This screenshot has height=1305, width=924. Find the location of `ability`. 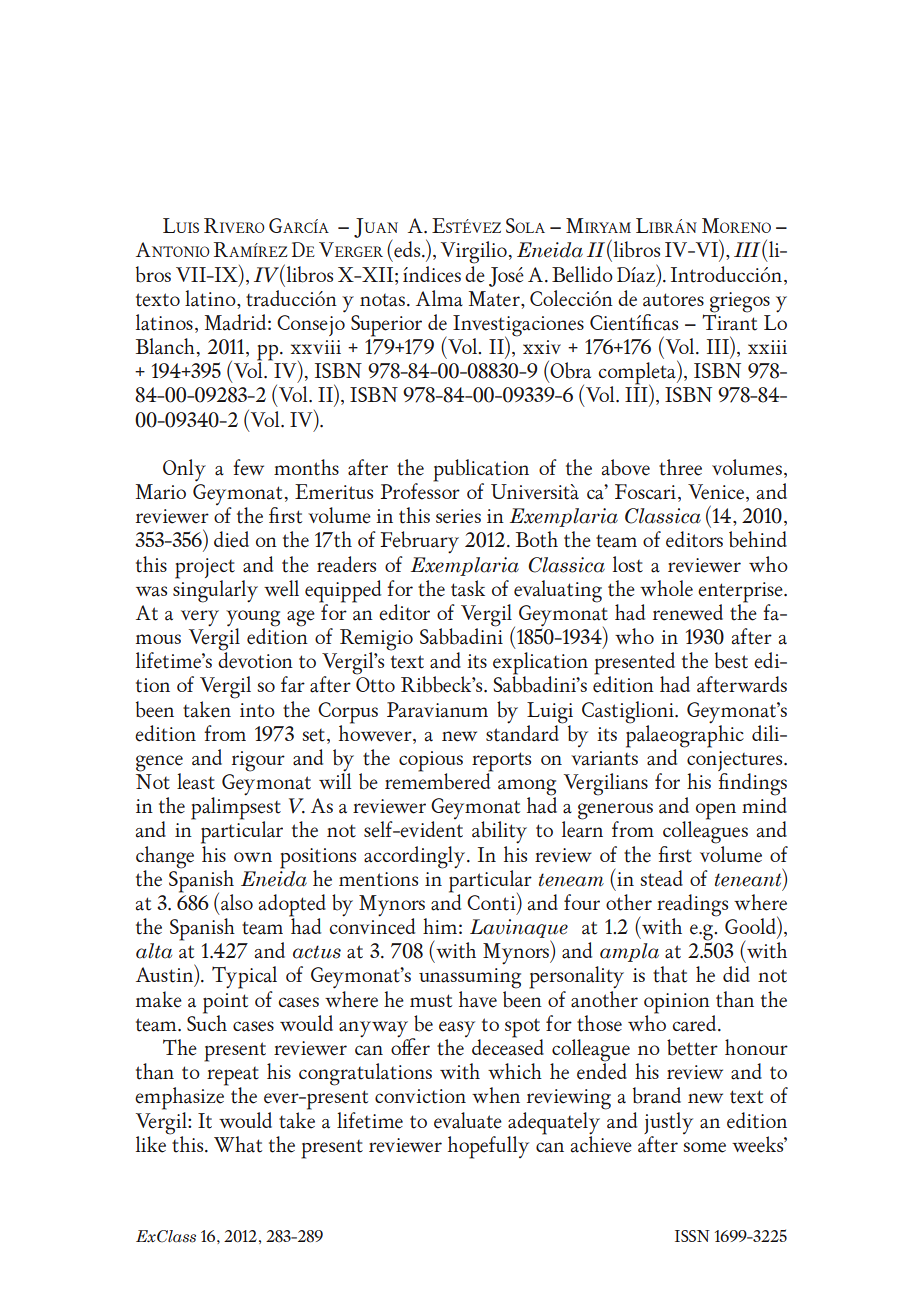

ability is located at coordinates (499, 832).
